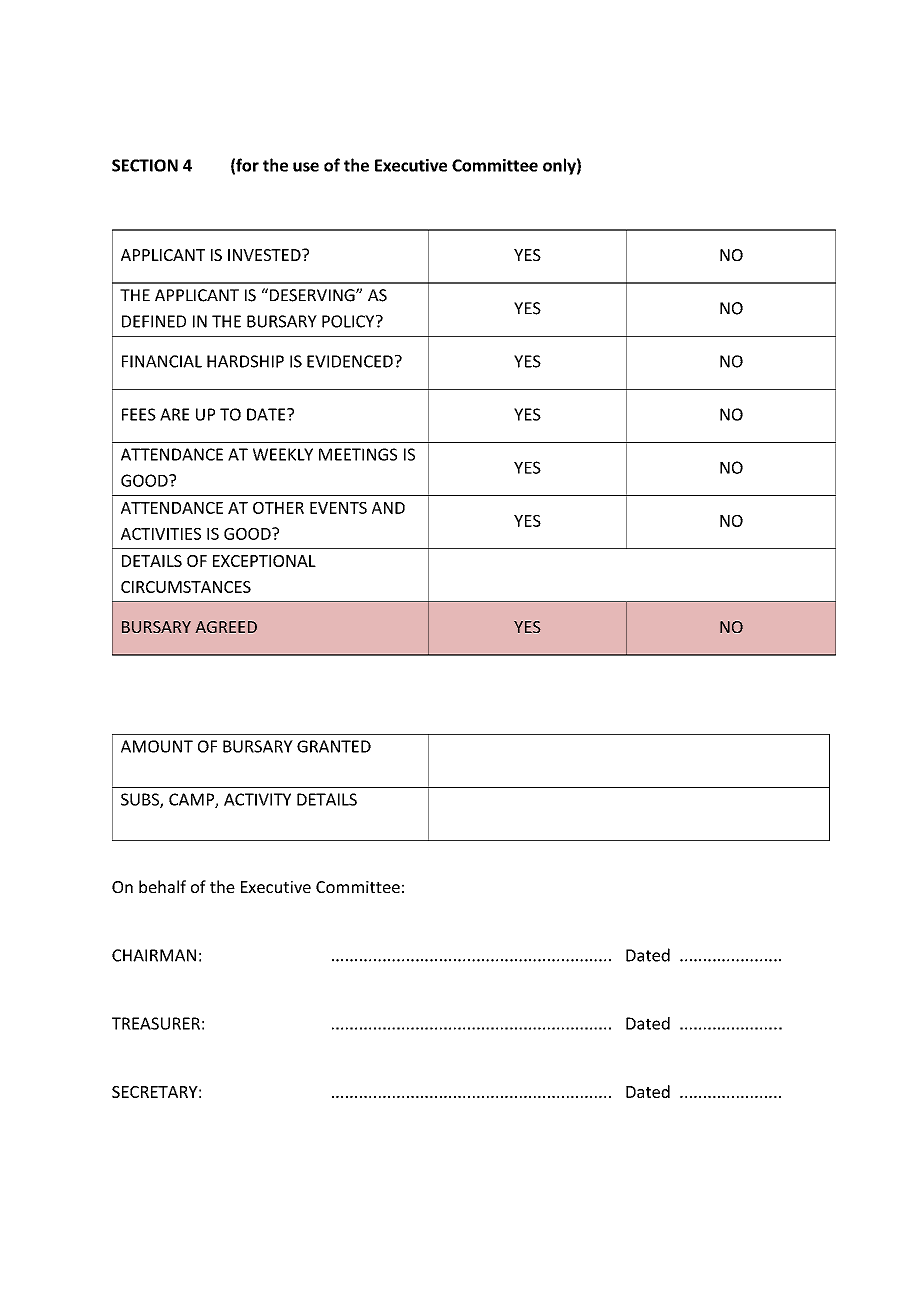 This screenshot has height=1308, width=924. I want to click on SUBS, so click(141, 800).
